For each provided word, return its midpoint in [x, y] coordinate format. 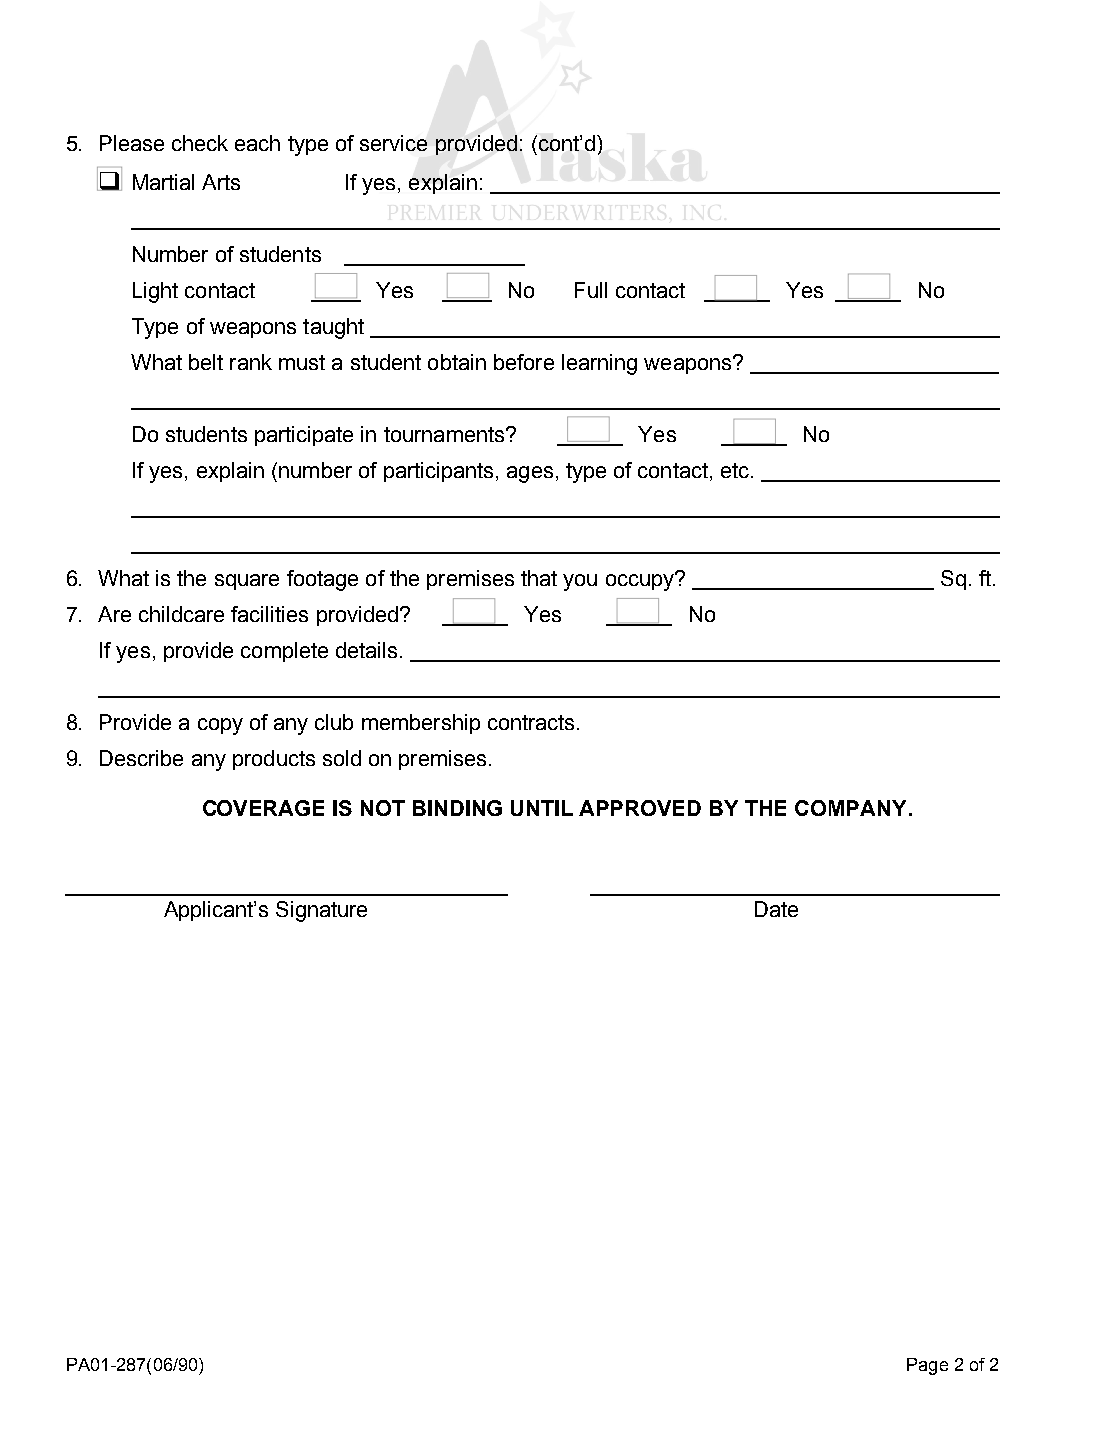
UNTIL [542, 808]
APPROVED [640, 808]
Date [776, 909]
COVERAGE [263, 808]
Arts [221, 182]
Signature [321, 911]
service [393, 143]
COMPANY [850, 808]
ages [530, 474]
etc [735, 470]
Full [591, 290]
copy [220, 726]
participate [304, 436]
